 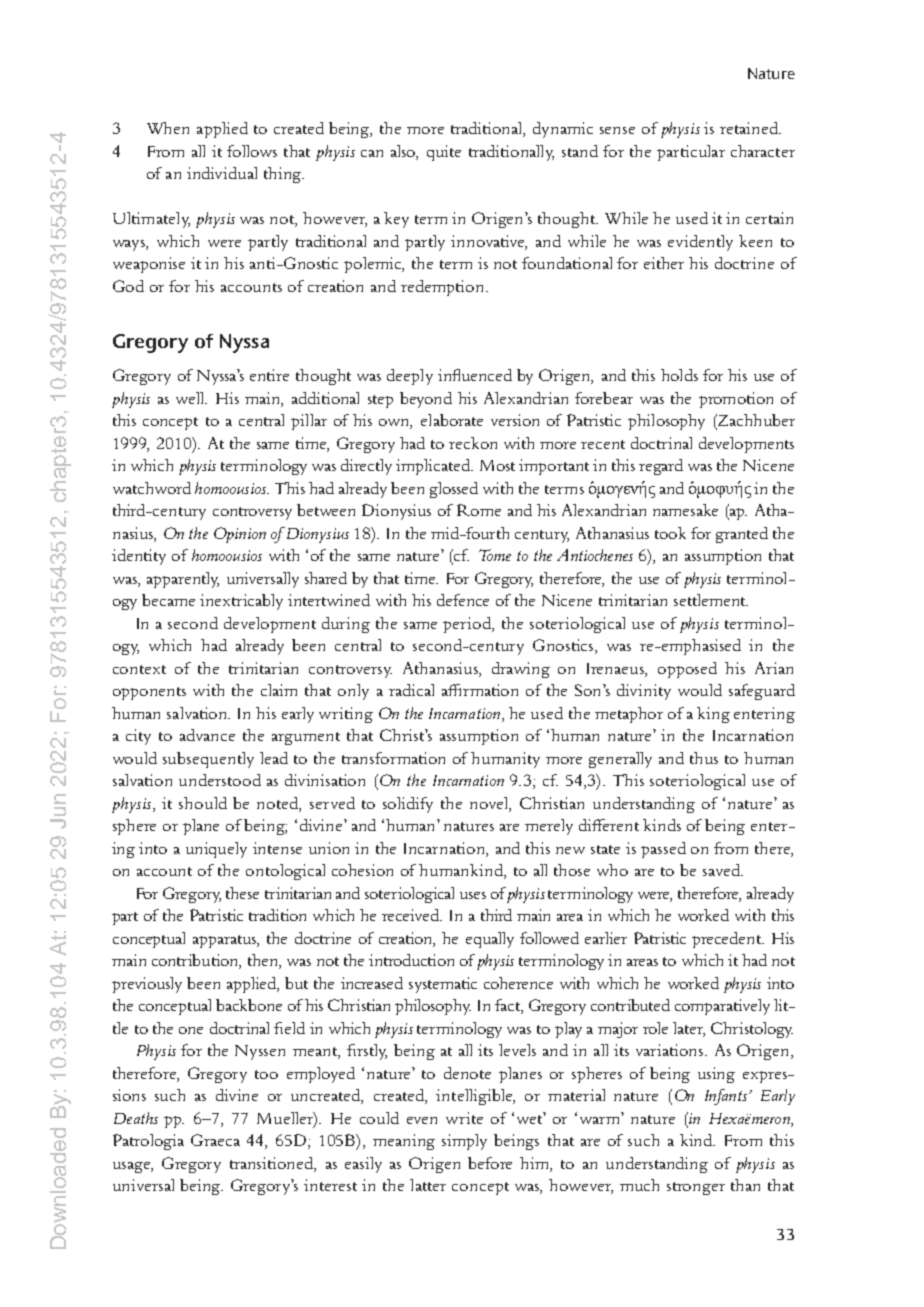 What do you see at coordinates (473, 895) in the document?
I see `uses` at bounding box center [473, 895].
